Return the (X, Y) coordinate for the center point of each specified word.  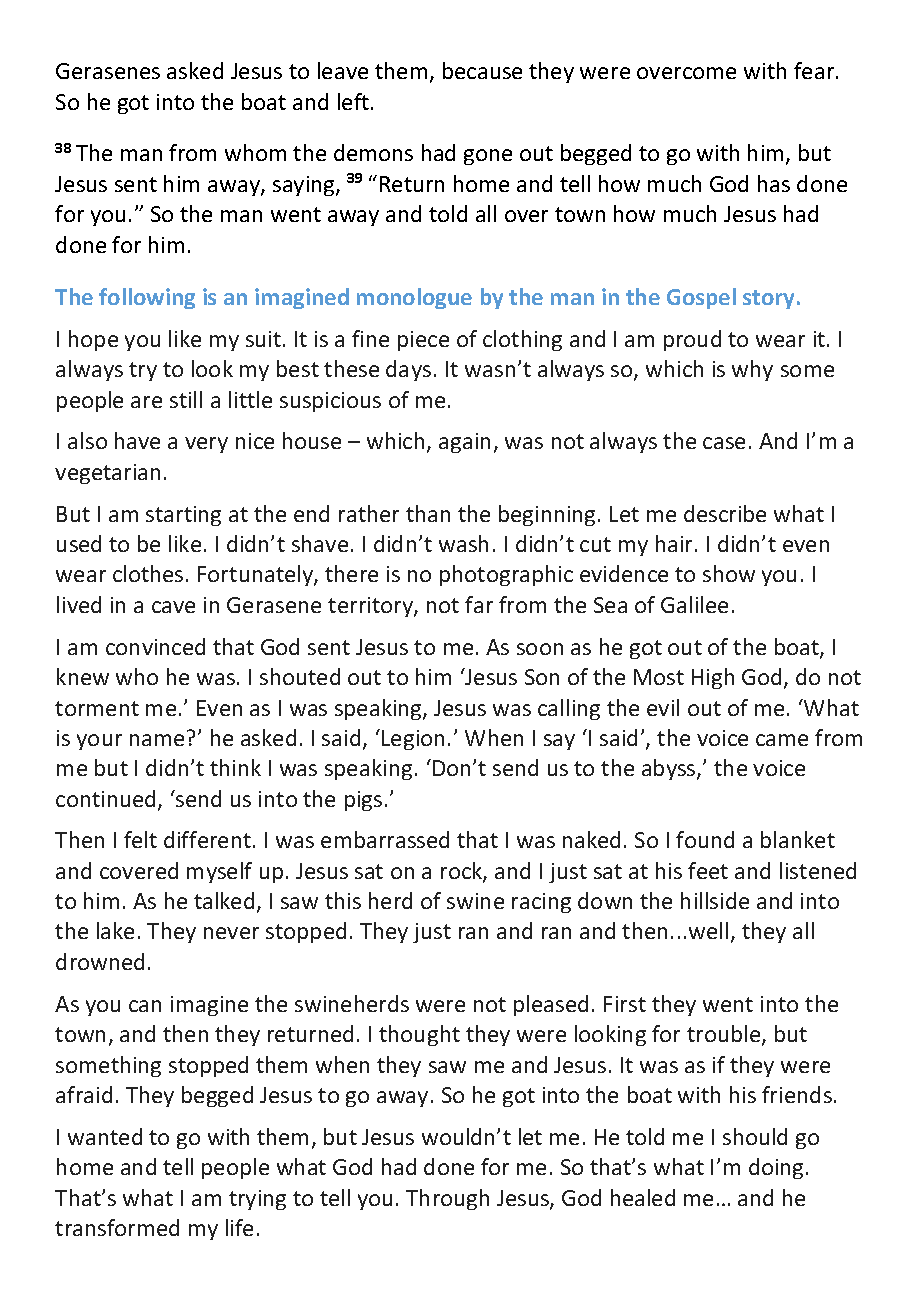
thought (419, 1035)
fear (815, 70)
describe (725, 513)
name (157, 740)
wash (463, 543)
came (782, 740)
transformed (117, 1227)
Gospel (701, 298)
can (145, 1006)
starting (183, 516)
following (147, 298)
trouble (725, 1035)
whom (255, 152)
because (482, 70)
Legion (413, 740)
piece (423, 341)
